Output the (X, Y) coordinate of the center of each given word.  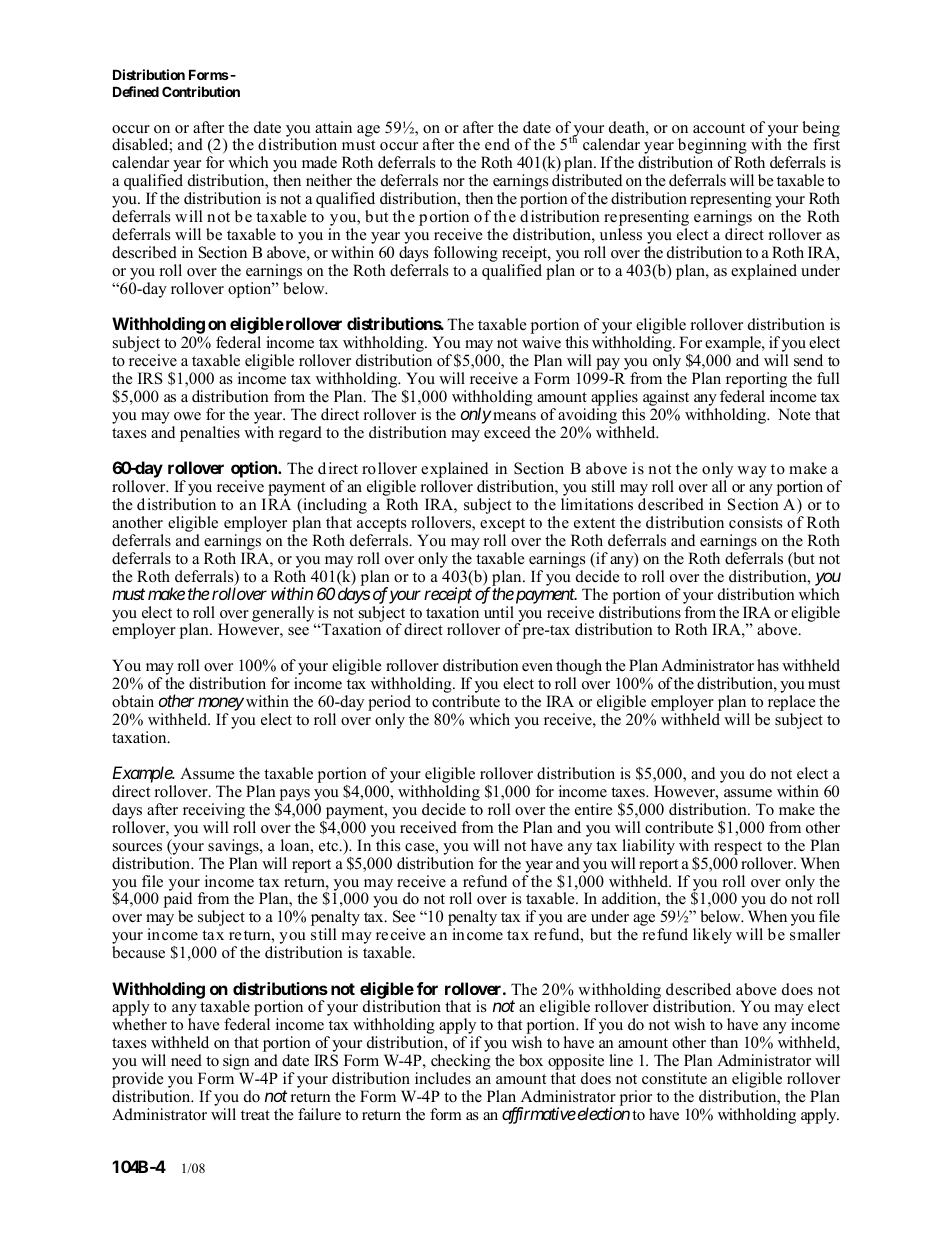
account (719, 128)
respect (738, 848)
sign (237, 1063)
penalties (210, 434)
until (499, 612)
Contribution (201, 91)
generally (284, 615)
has (768, 665)
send (808, 360)
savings (234, 847)
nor (454, 182)
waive (541, 342)
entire (593, 809)
